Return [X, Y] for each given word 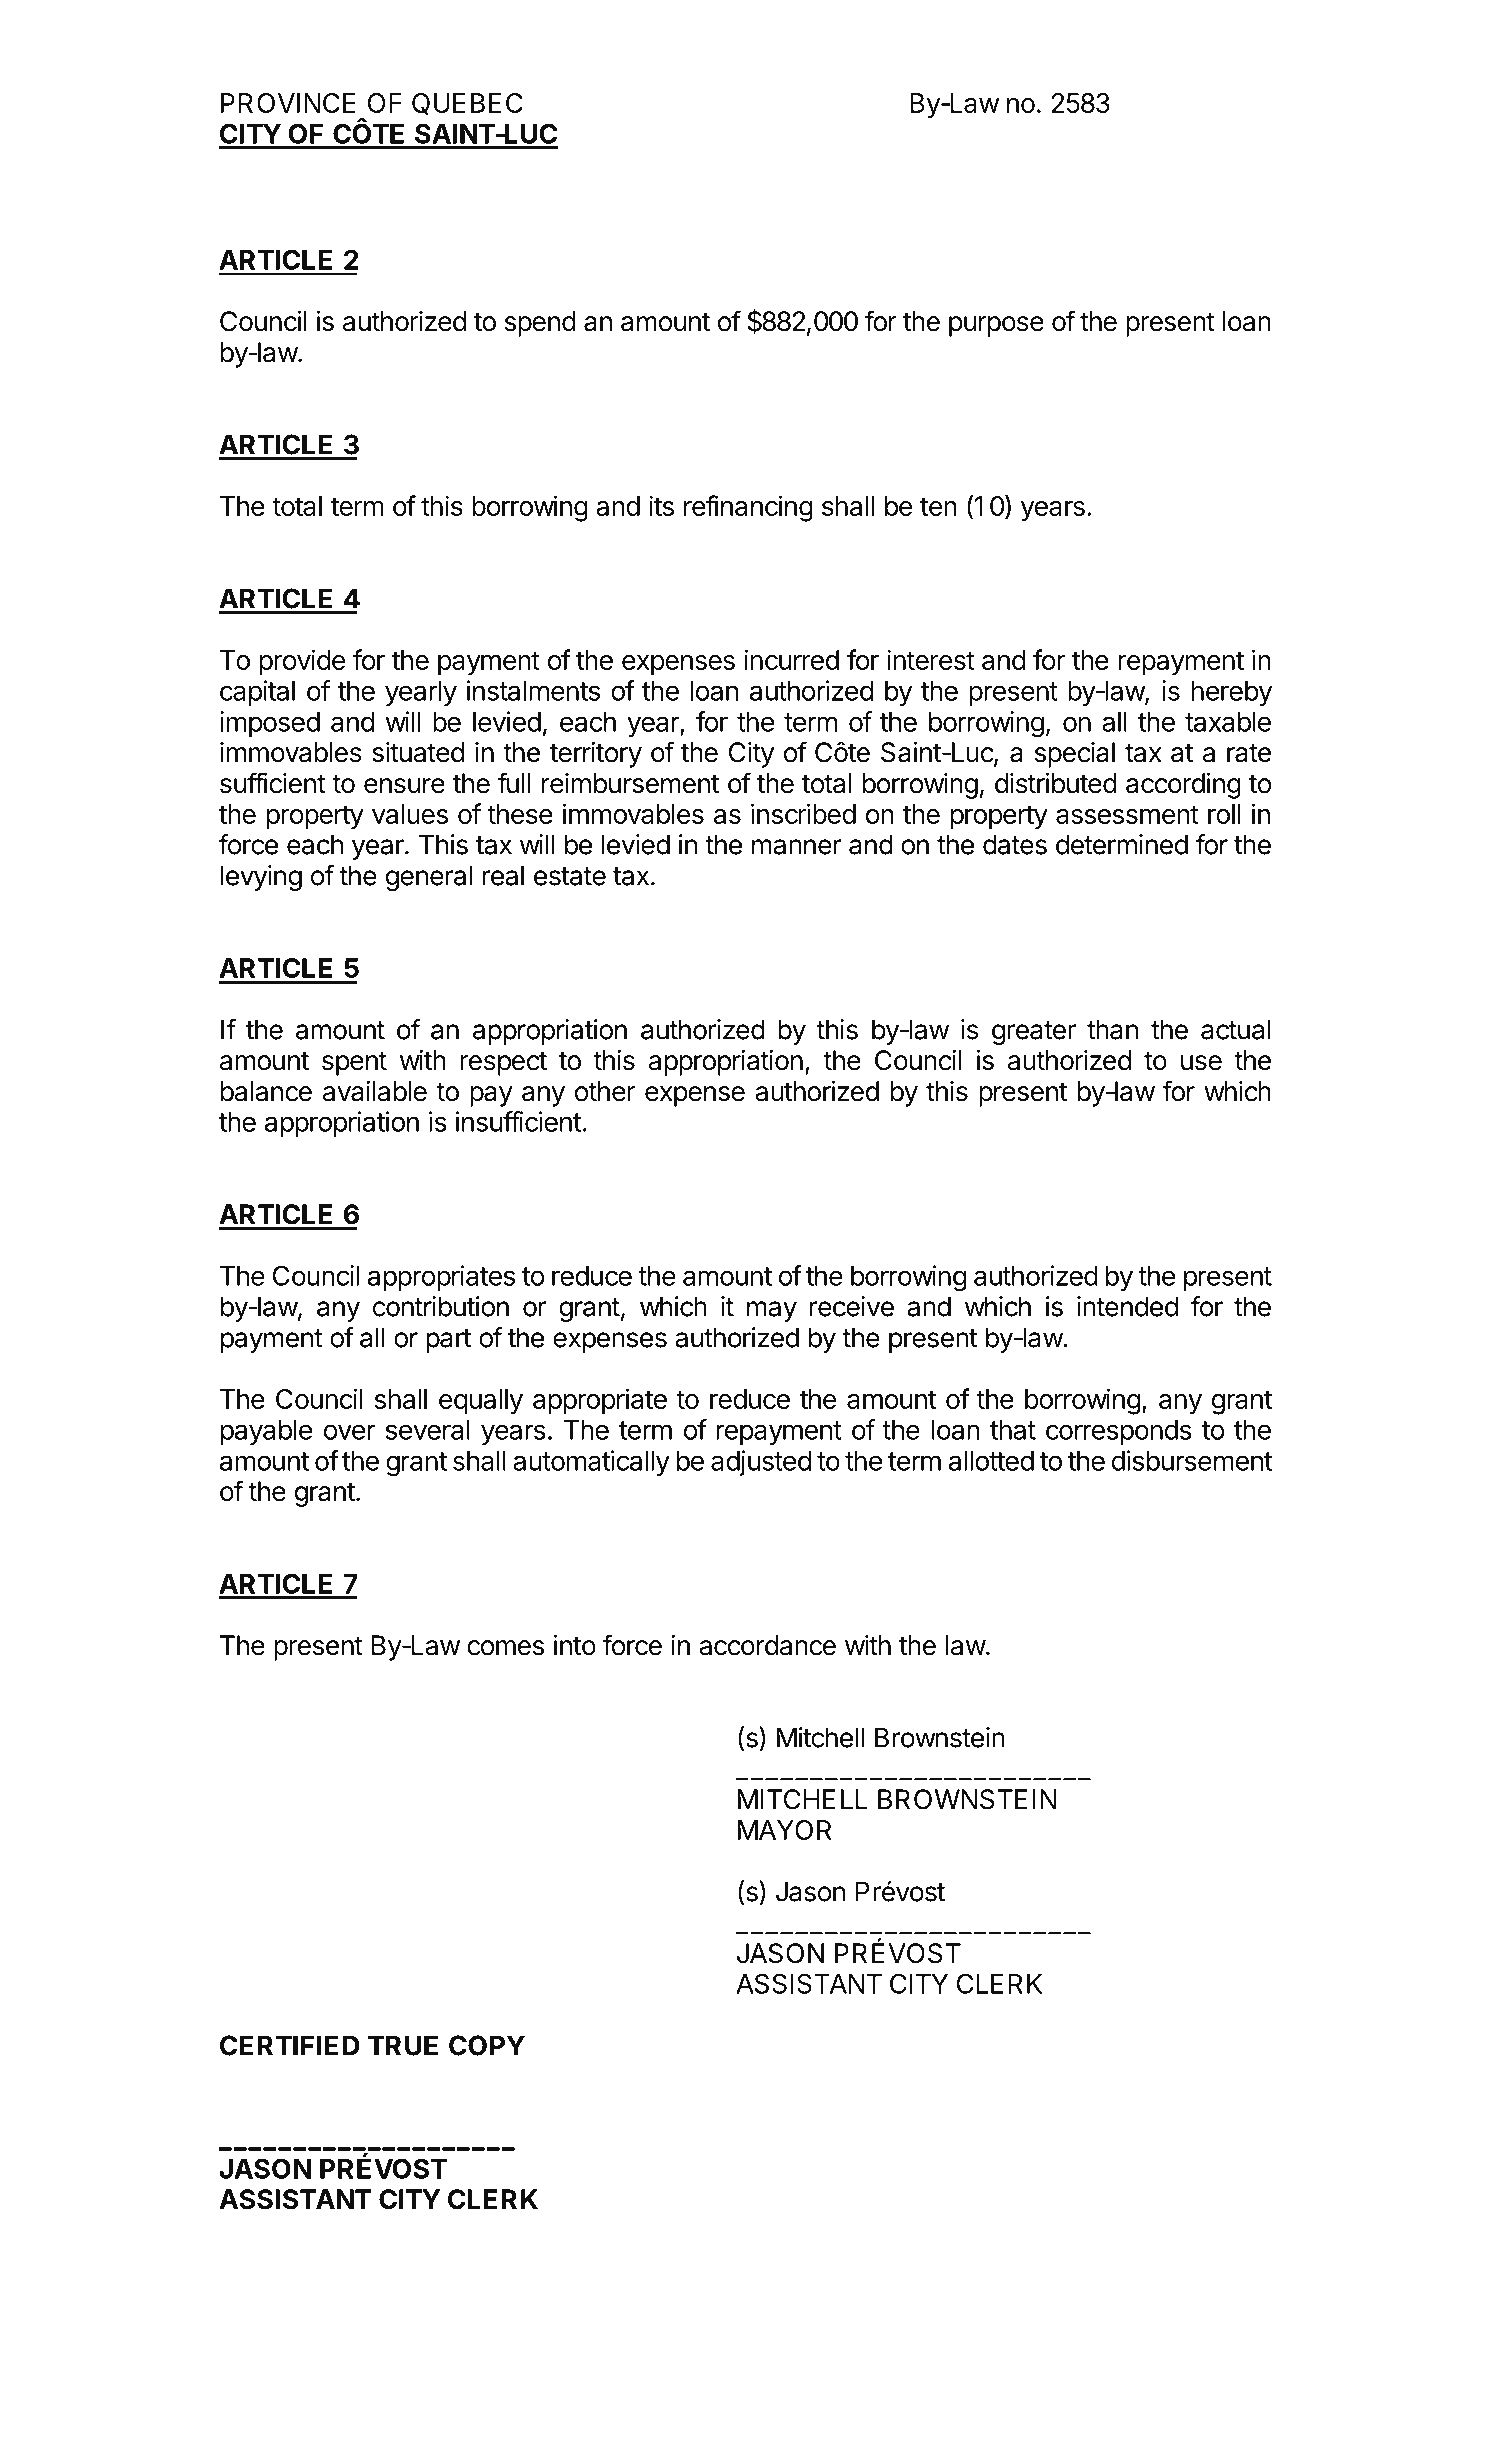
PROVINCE [288, 103]
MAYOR [785, 1830]
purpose [996, 326]
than [1112, 1029]
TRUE [403, 2045]
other [605, 1091]
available [375, 1091]
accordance [767, 1645]
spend [540, 324]
